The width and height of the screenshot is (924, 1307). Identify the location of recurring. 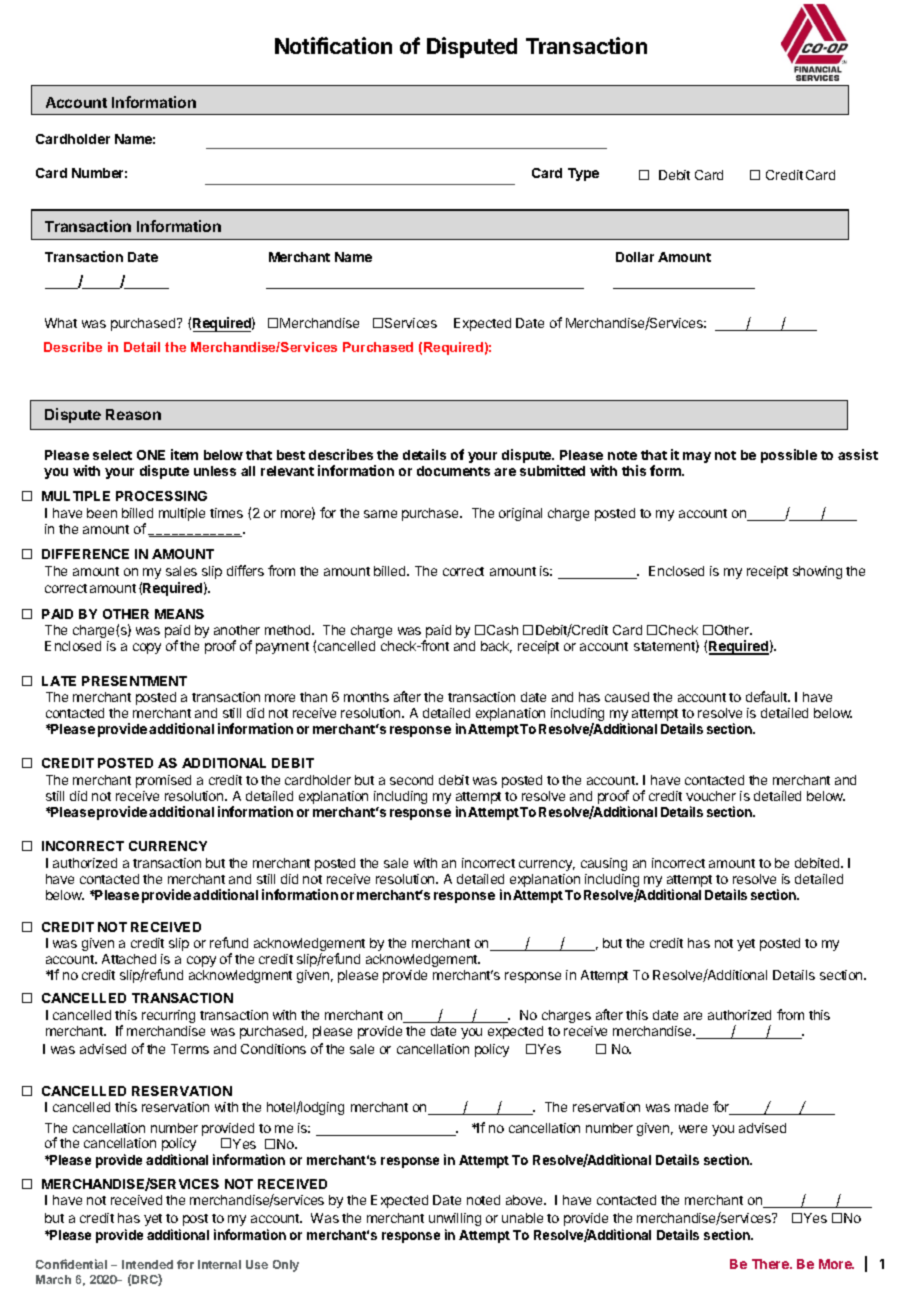
(168, 1016).
